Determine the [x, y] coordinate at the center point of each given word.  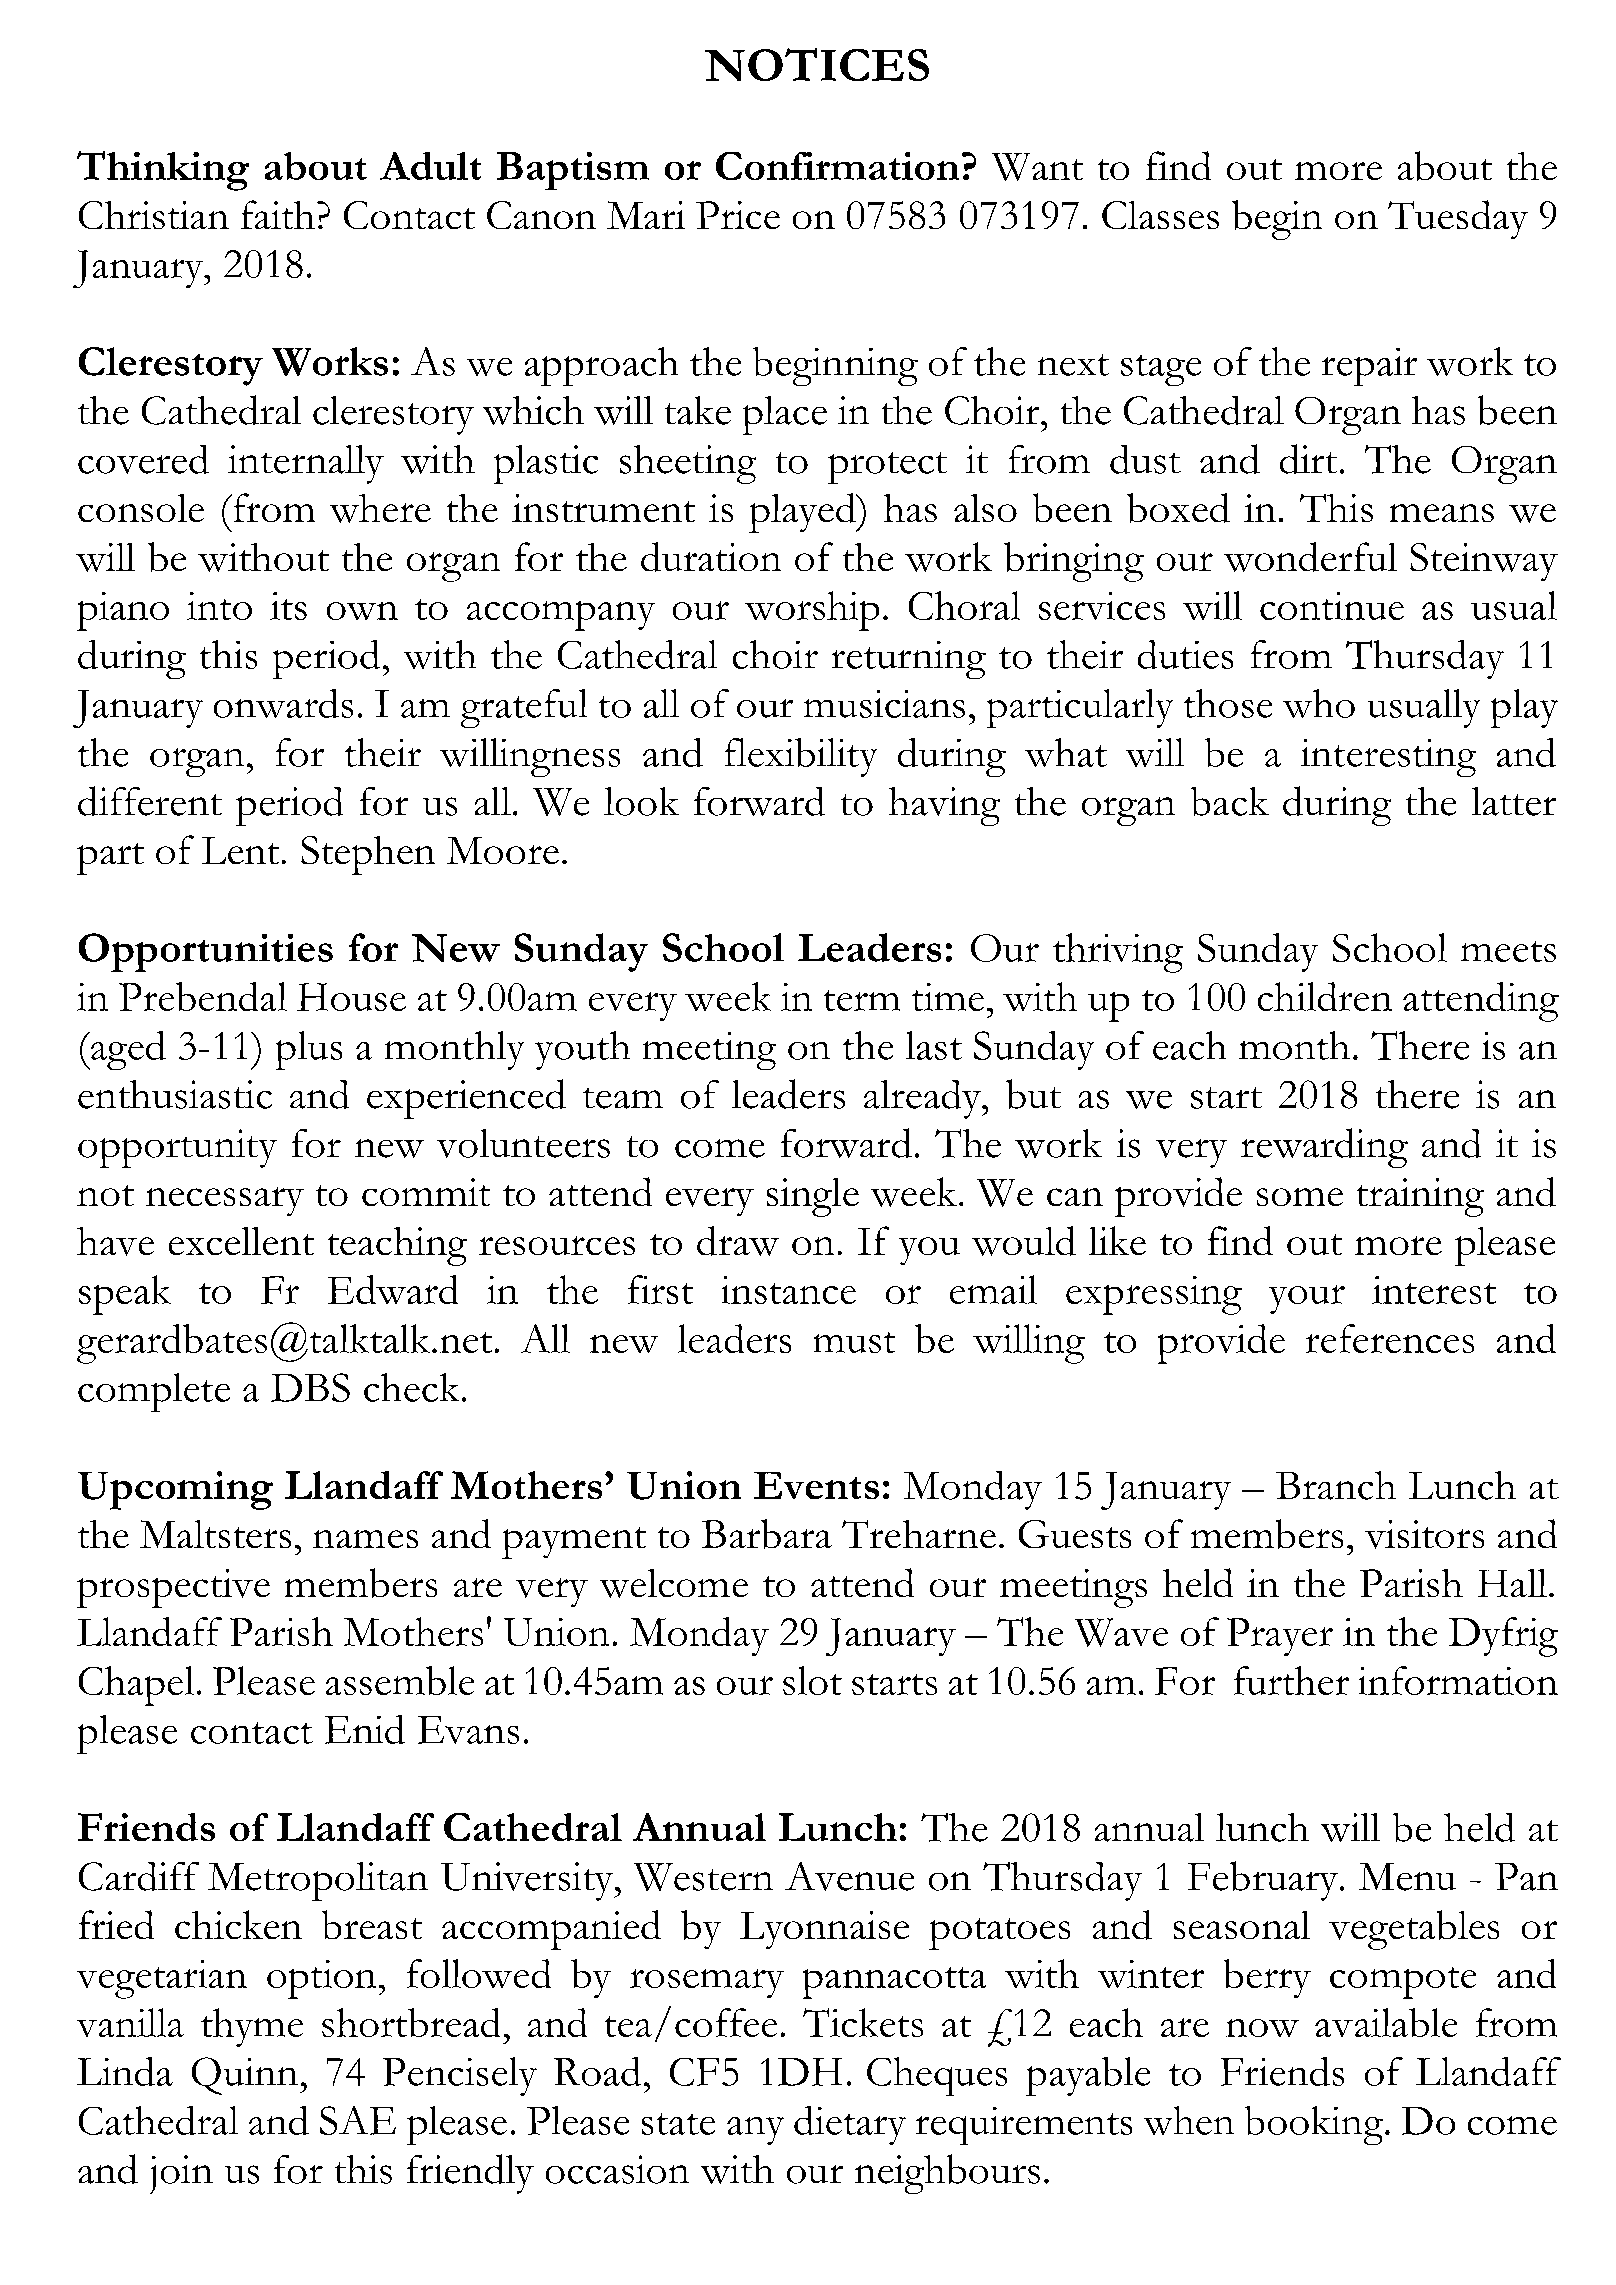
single [813, 1197]
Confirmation [837, 166]
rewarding [1324, 1148]
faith [278, 214]
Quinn [245, 2076]
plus [309, 1050]
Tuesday [1458, 219]
